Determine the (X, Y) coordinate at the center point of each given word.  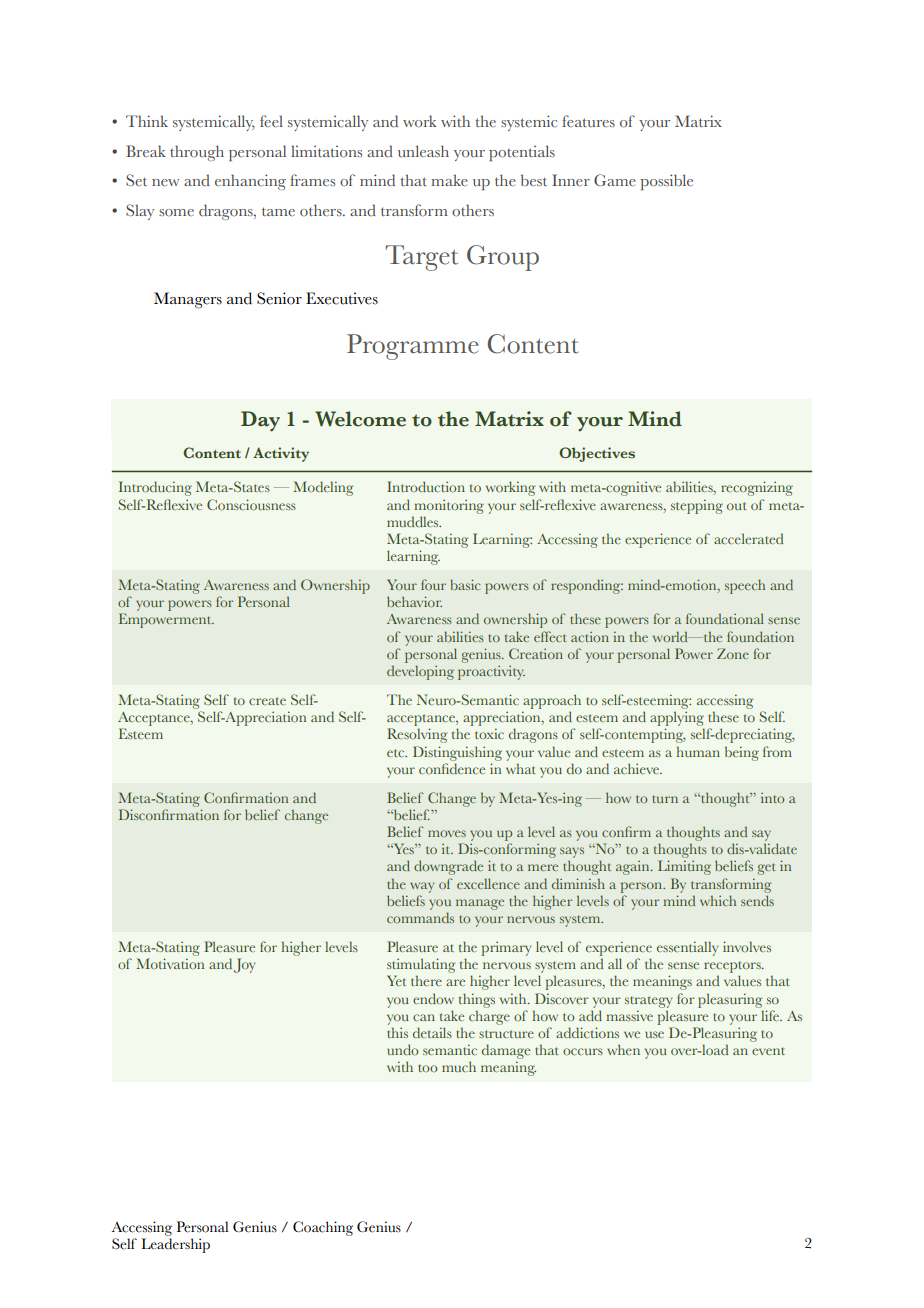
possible (666, 182)
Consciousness (251, 504)
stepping (697, 506)
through (197, 153)
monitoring (449, 506)
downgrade (448, 867)
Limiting (684, 867)
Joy (245, 965)
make (449, 180)
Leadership (175, 1245)
